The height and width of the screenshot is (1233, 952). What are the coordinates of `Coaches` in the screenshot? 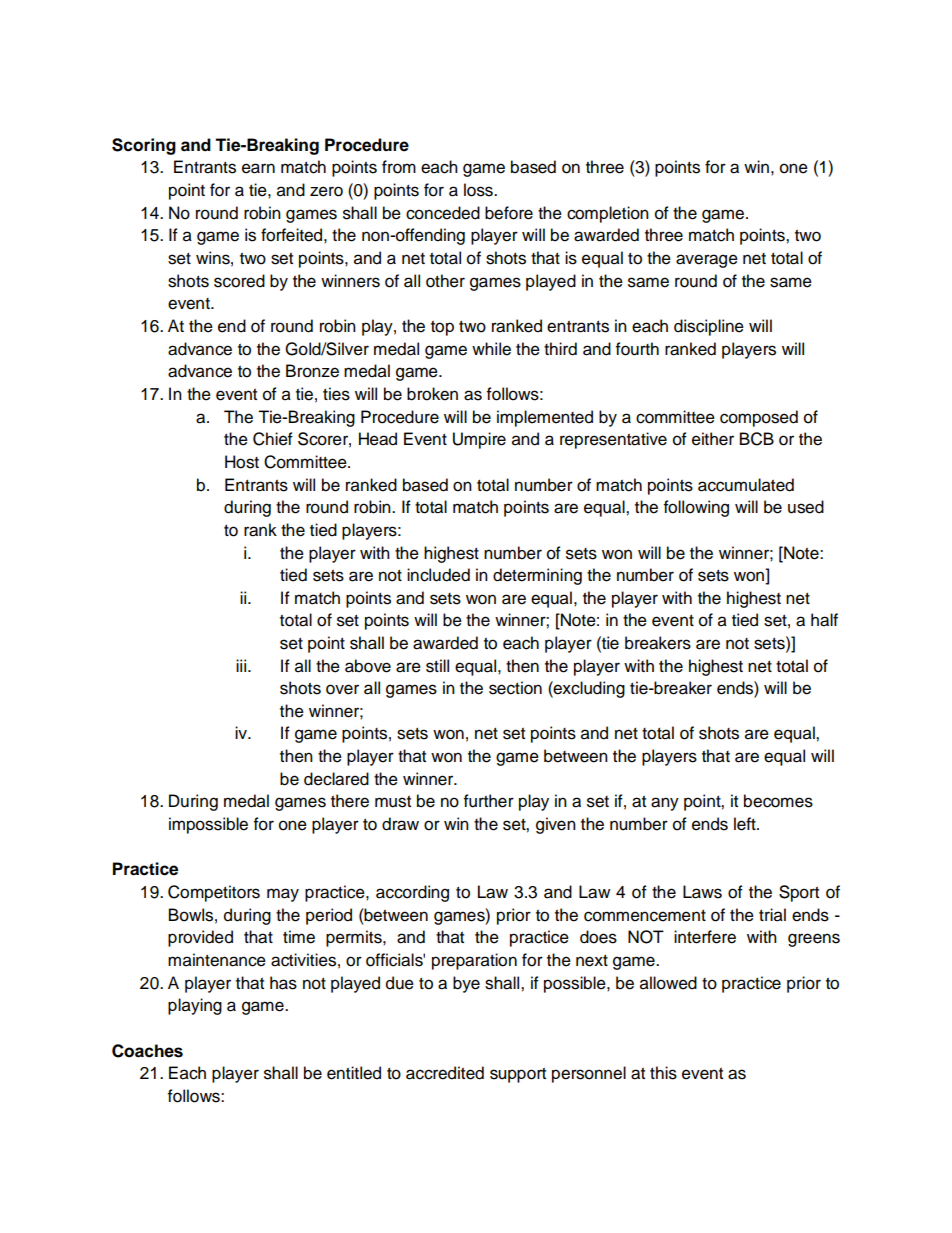 It's located at (147, 1051).
